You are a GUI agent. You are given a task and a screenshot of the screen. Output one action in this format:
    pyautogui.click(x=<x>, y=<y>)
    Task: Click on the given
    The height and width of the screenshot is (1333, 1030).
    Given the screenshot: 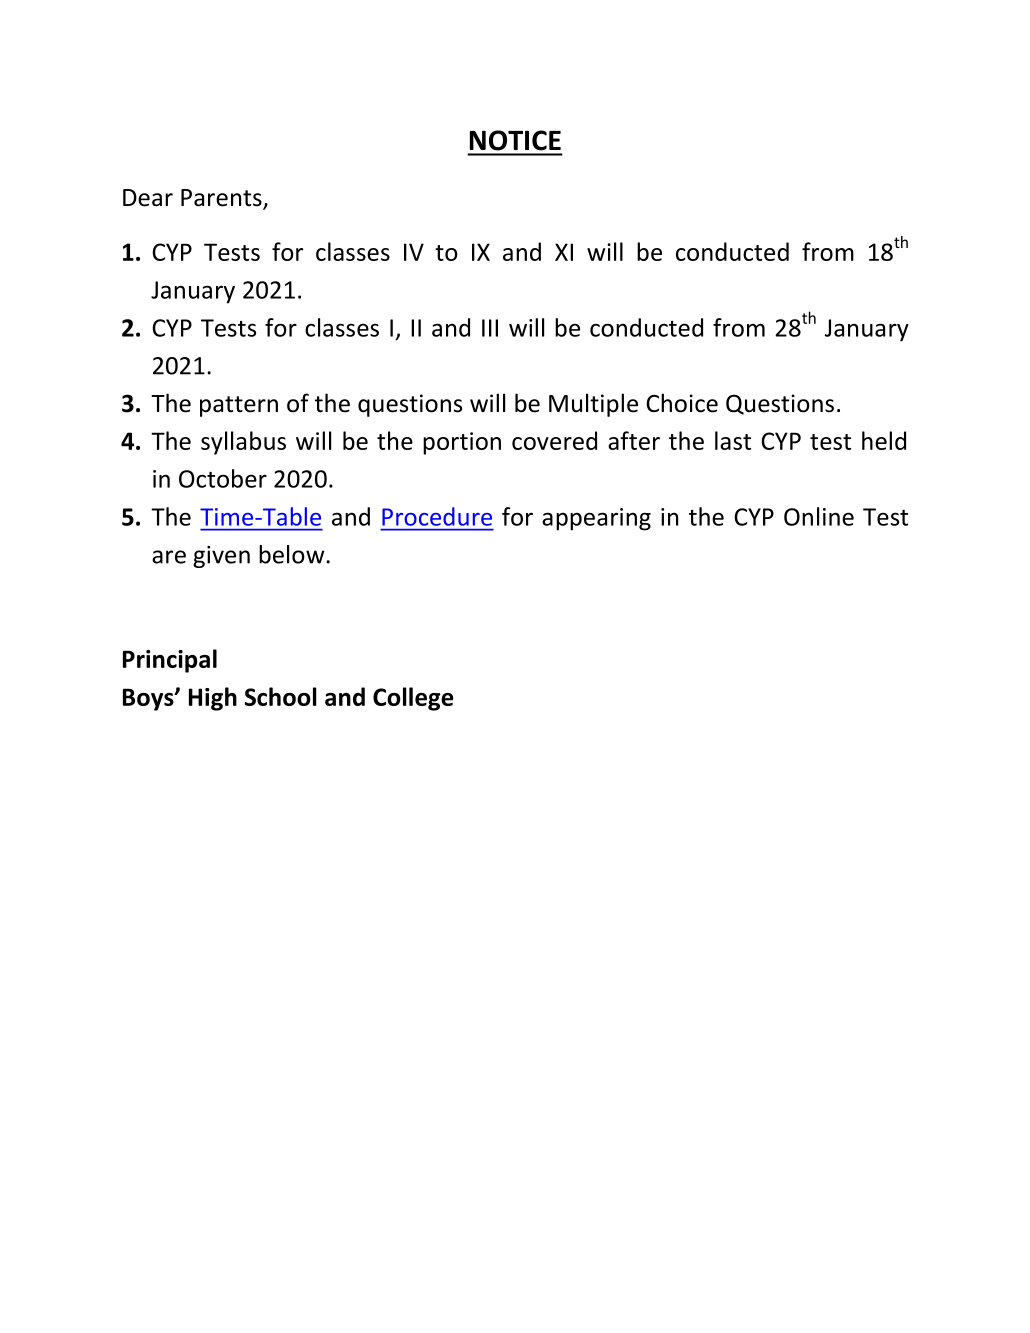 What is the action you would take?
    pyautogui.click(x=221, y=557)
